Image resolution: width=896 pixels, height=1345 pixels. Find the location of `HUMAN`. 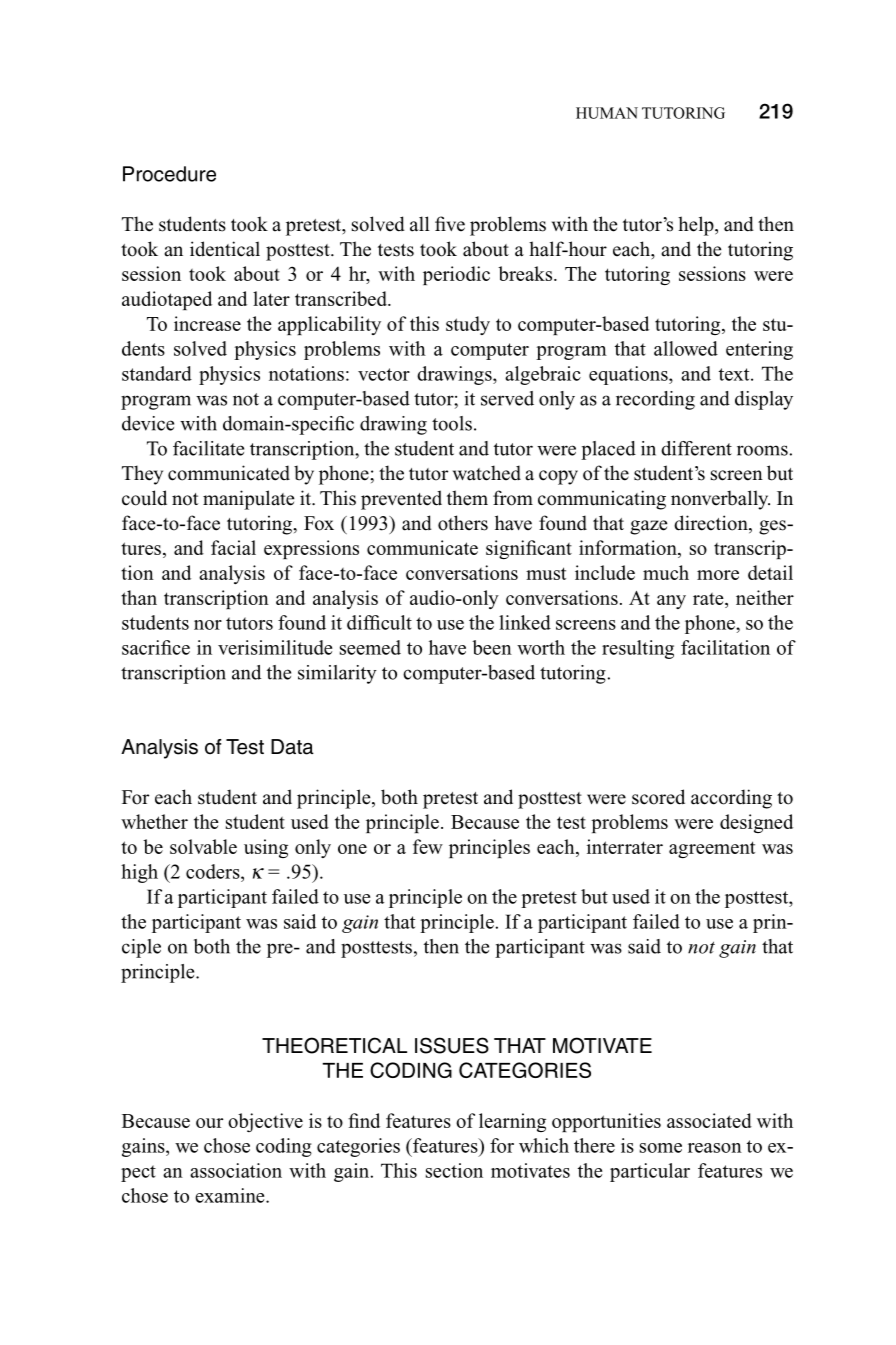

HUMAN is located at coordinates (607, 113).
